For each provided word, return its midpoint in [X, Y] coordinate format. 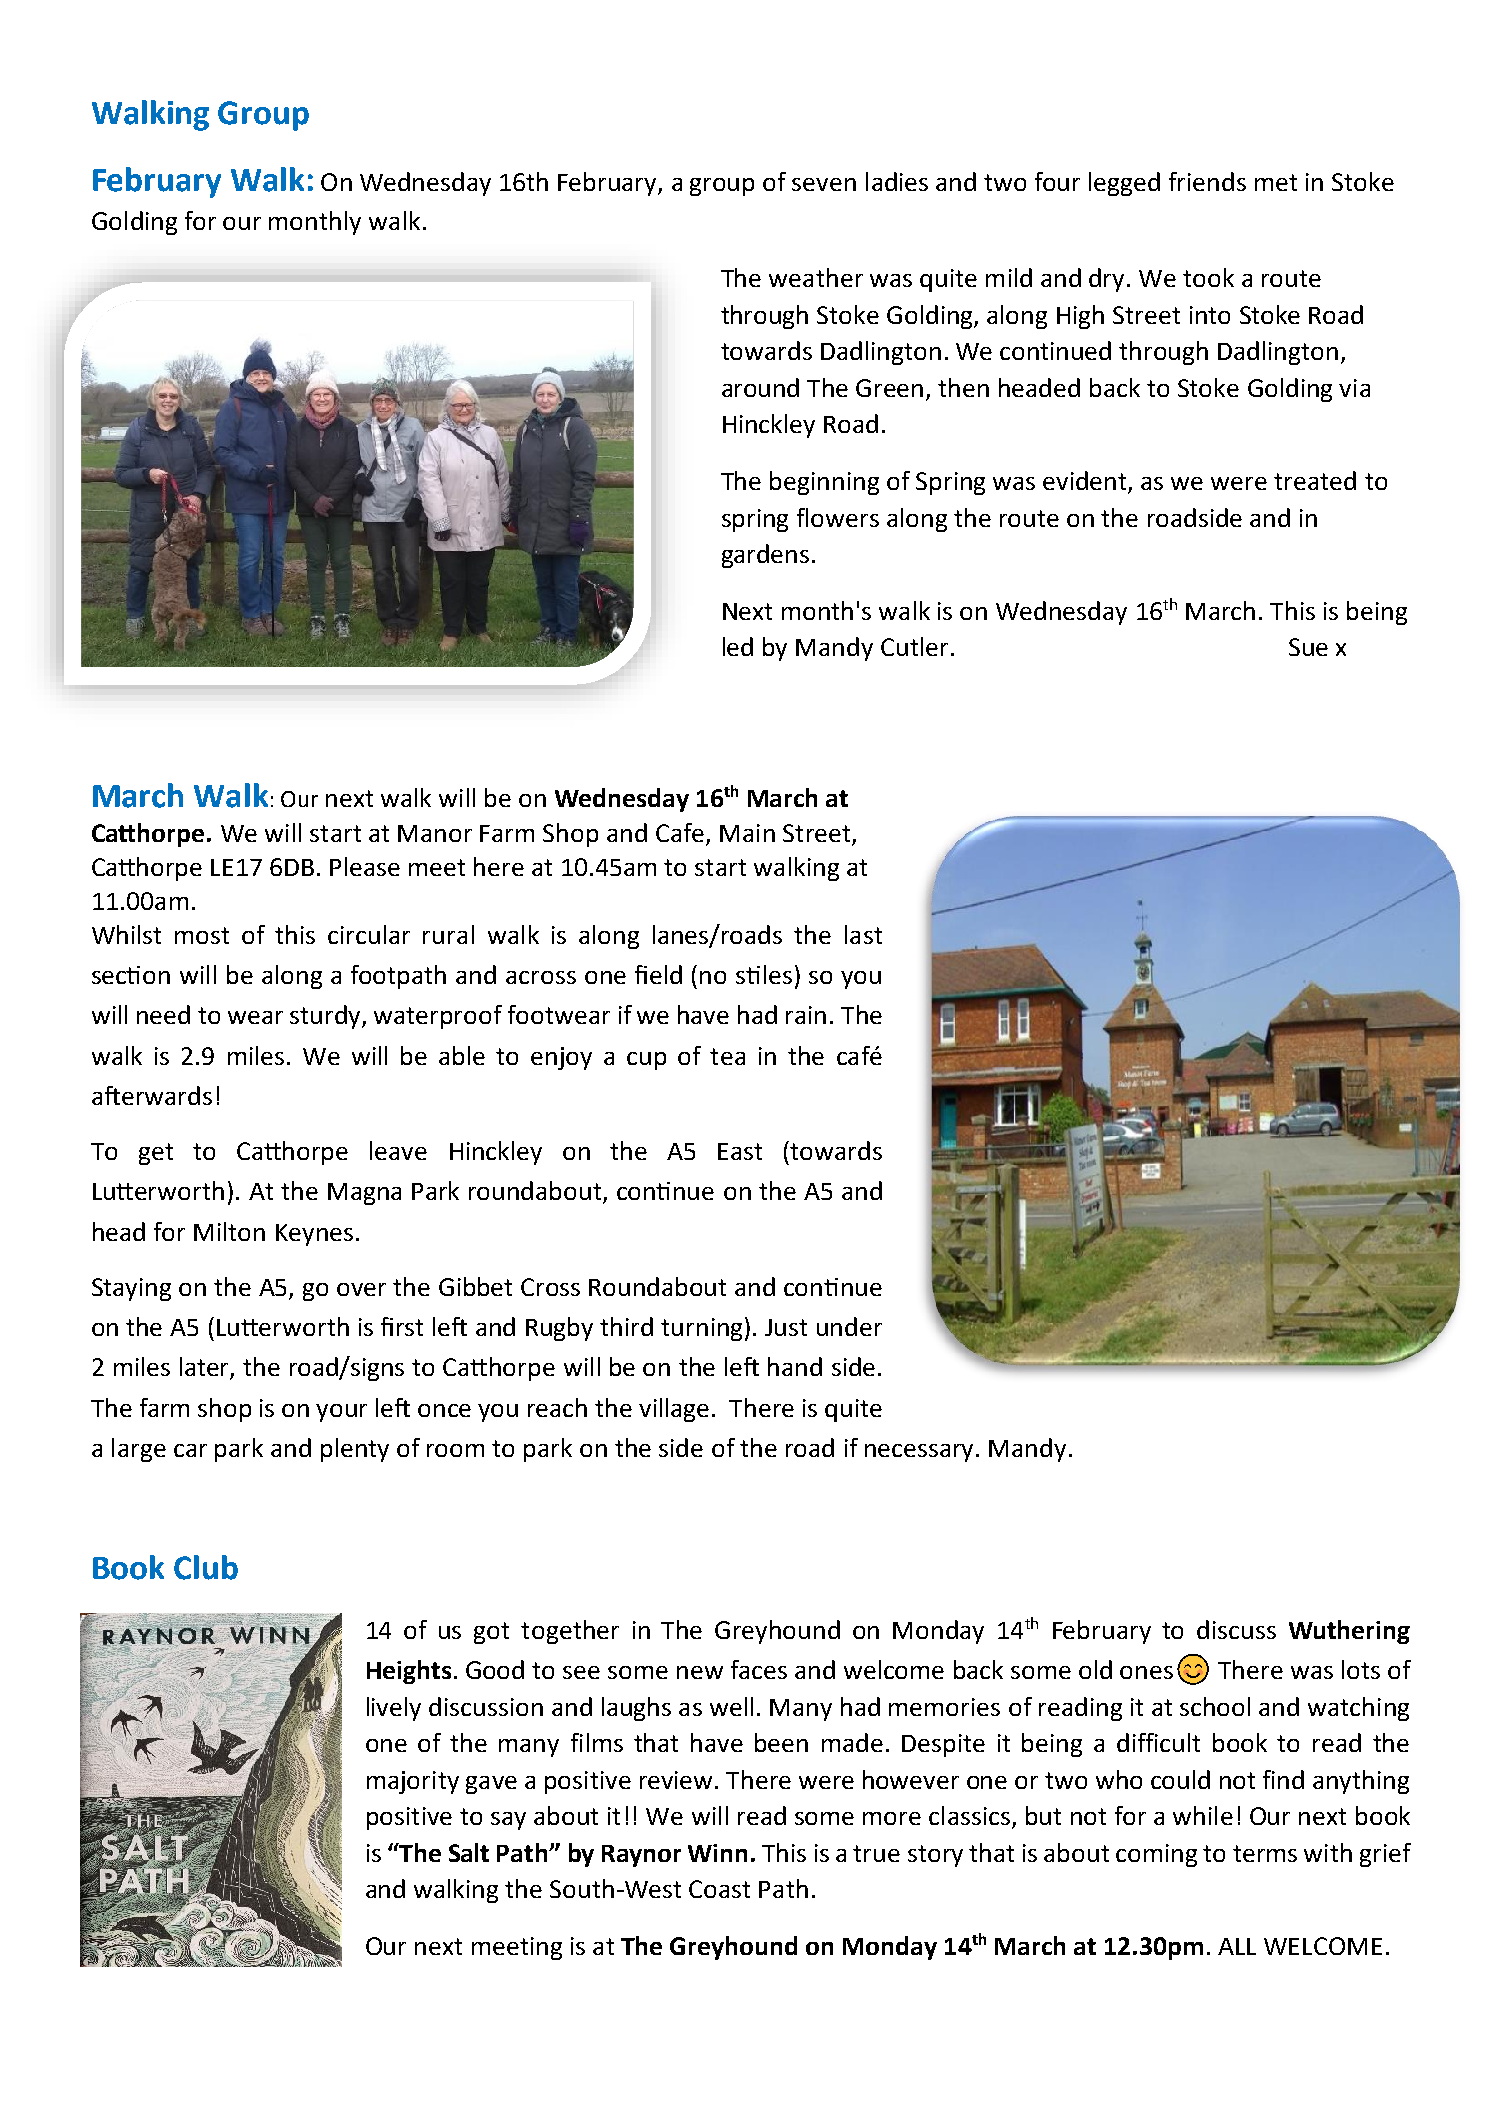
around [760, 387]
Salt [469, 1852]
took [1208, 277]
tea [727, 1056]
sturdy [326, 1017]
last [863, 934]
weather [816, 277]
